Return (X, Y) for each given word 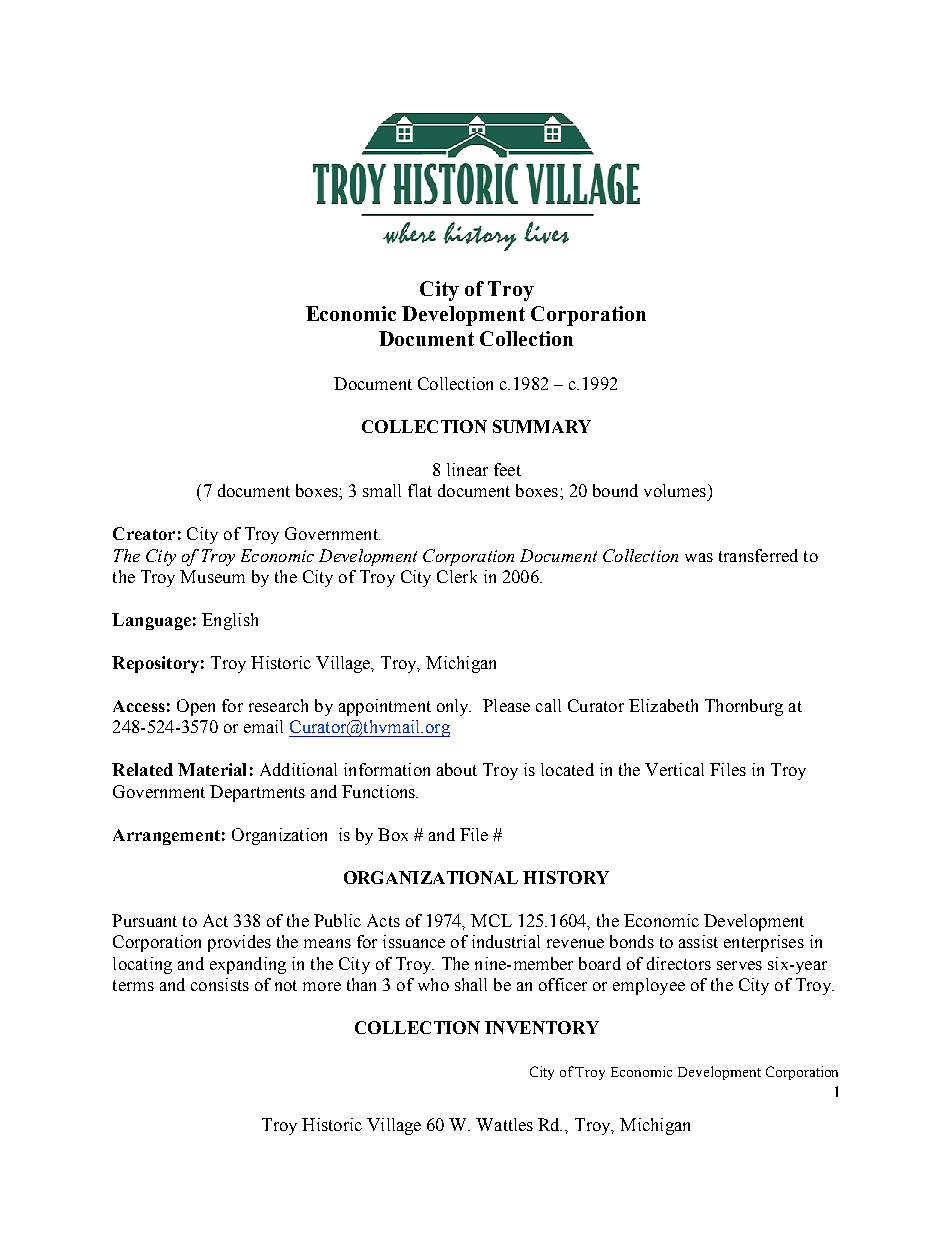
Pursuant (144, 920)
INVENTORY (542, 1027)
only (454, 707)
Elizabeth (663, 705)
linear (467, 469)
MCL (491, 920)
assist (698, 941)
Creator (144, 533)
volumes (675, 490)
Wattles (504, 1124)
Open (196, 707)
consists (220, 984)
